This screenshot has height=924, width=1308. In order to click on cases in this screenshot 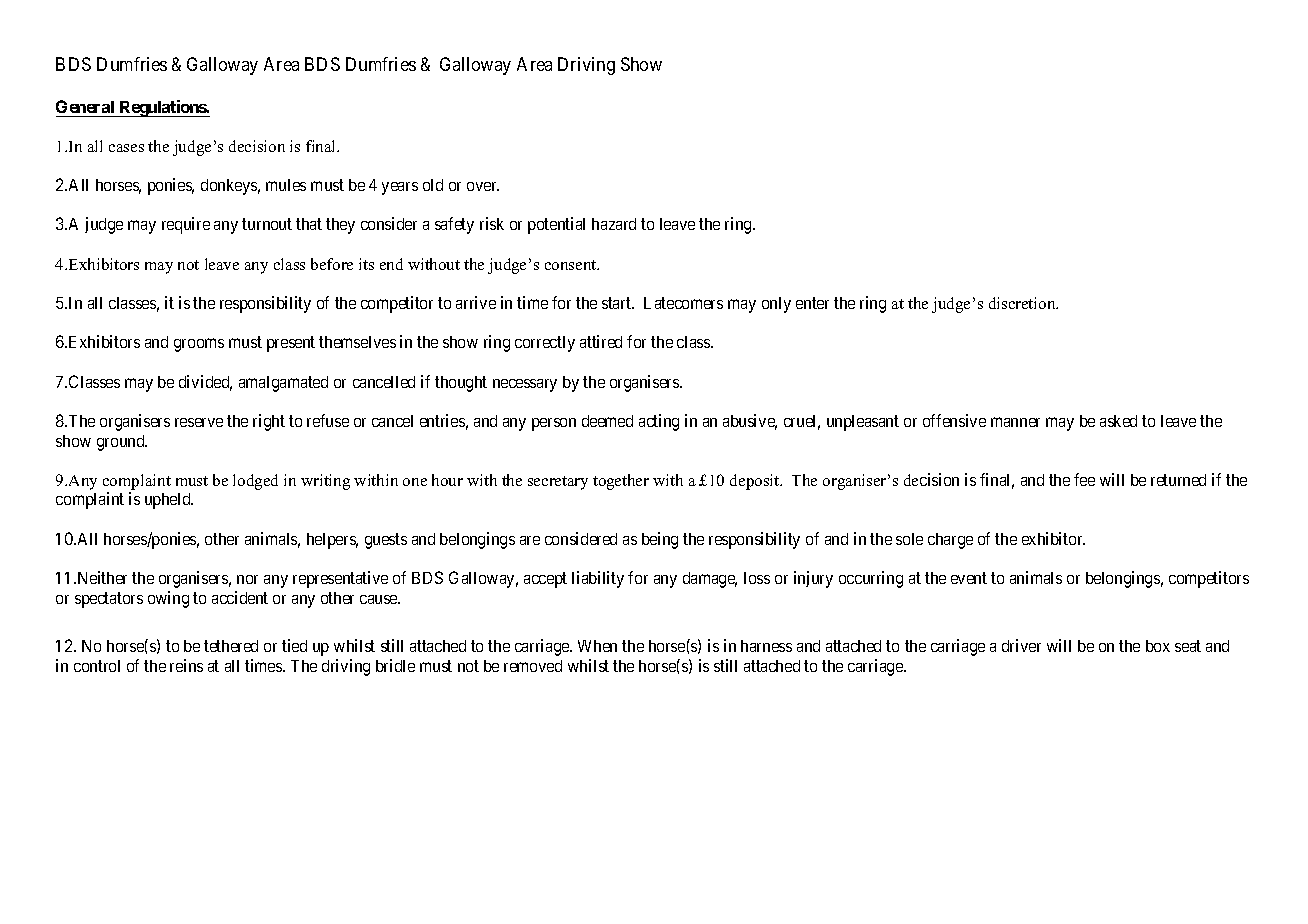, I will do `click(126, 148)`.
